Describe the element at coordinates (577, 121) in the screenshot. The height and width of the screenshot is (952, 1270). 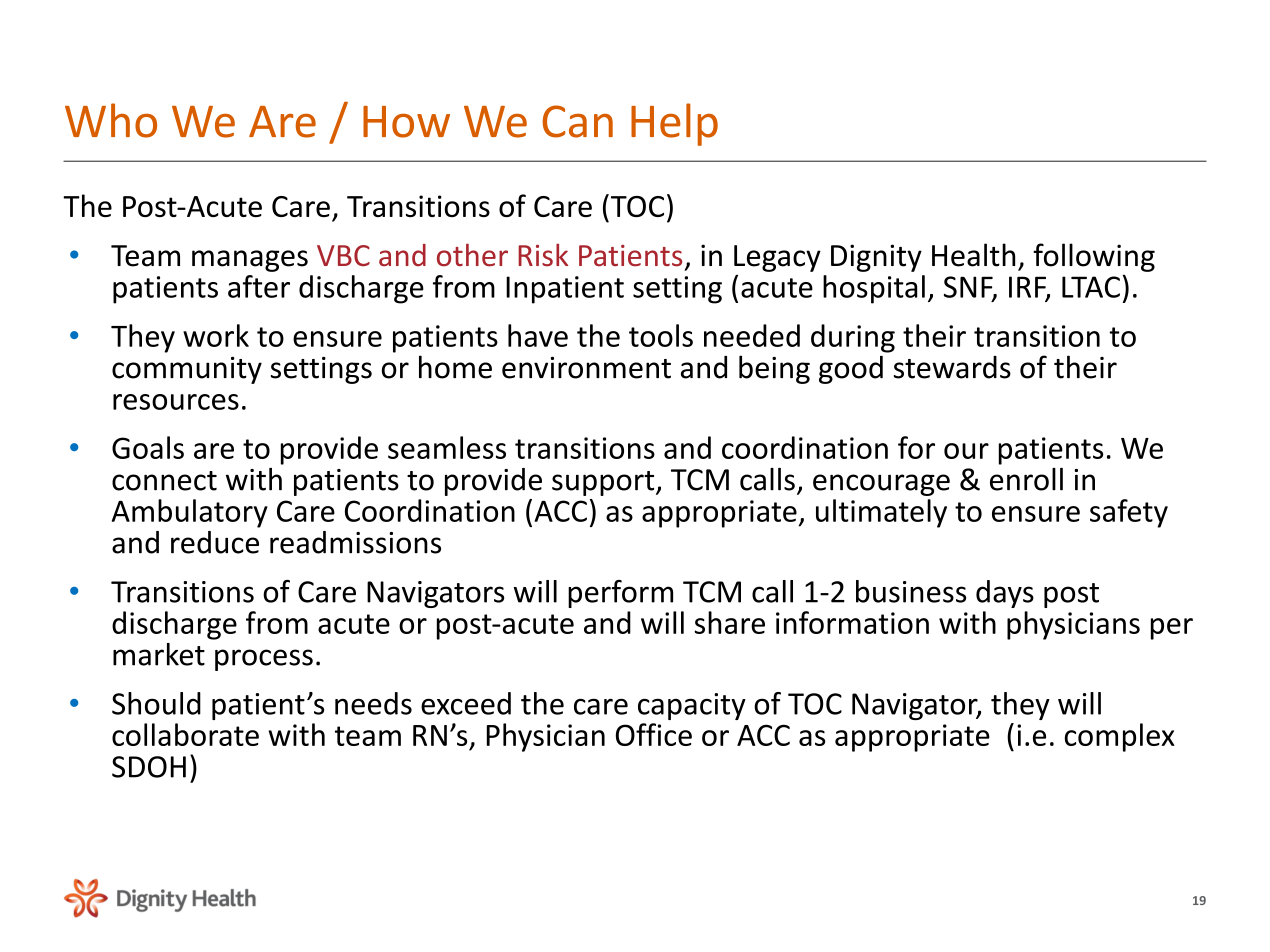
I see `Can` at that location.
